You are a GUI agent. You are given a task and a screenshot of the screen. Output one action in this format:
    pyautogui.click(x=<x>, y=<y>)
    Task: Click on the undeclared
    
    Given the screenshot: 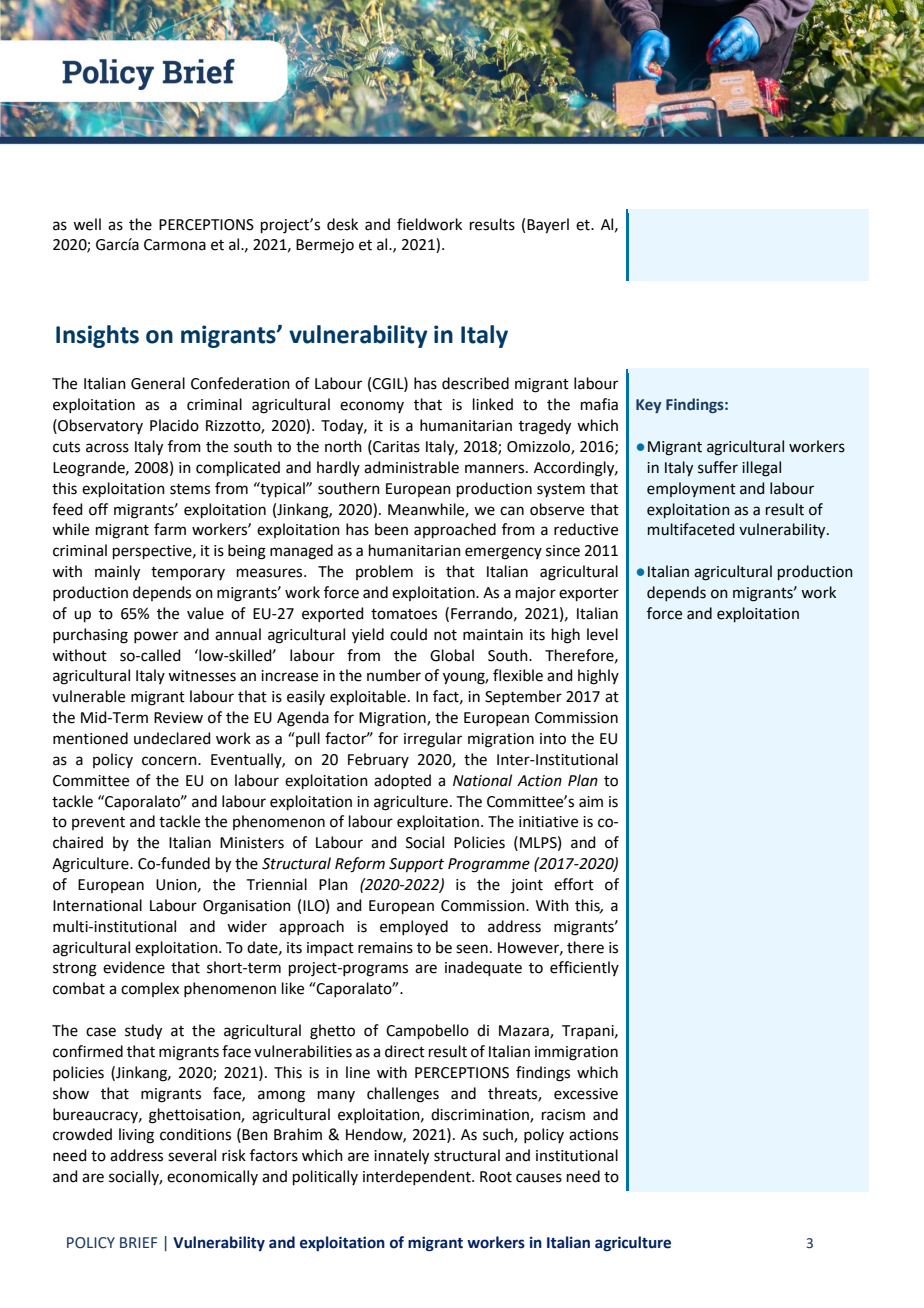 What is the action you would take?
    pyautogui.click(x=172, y=738)
